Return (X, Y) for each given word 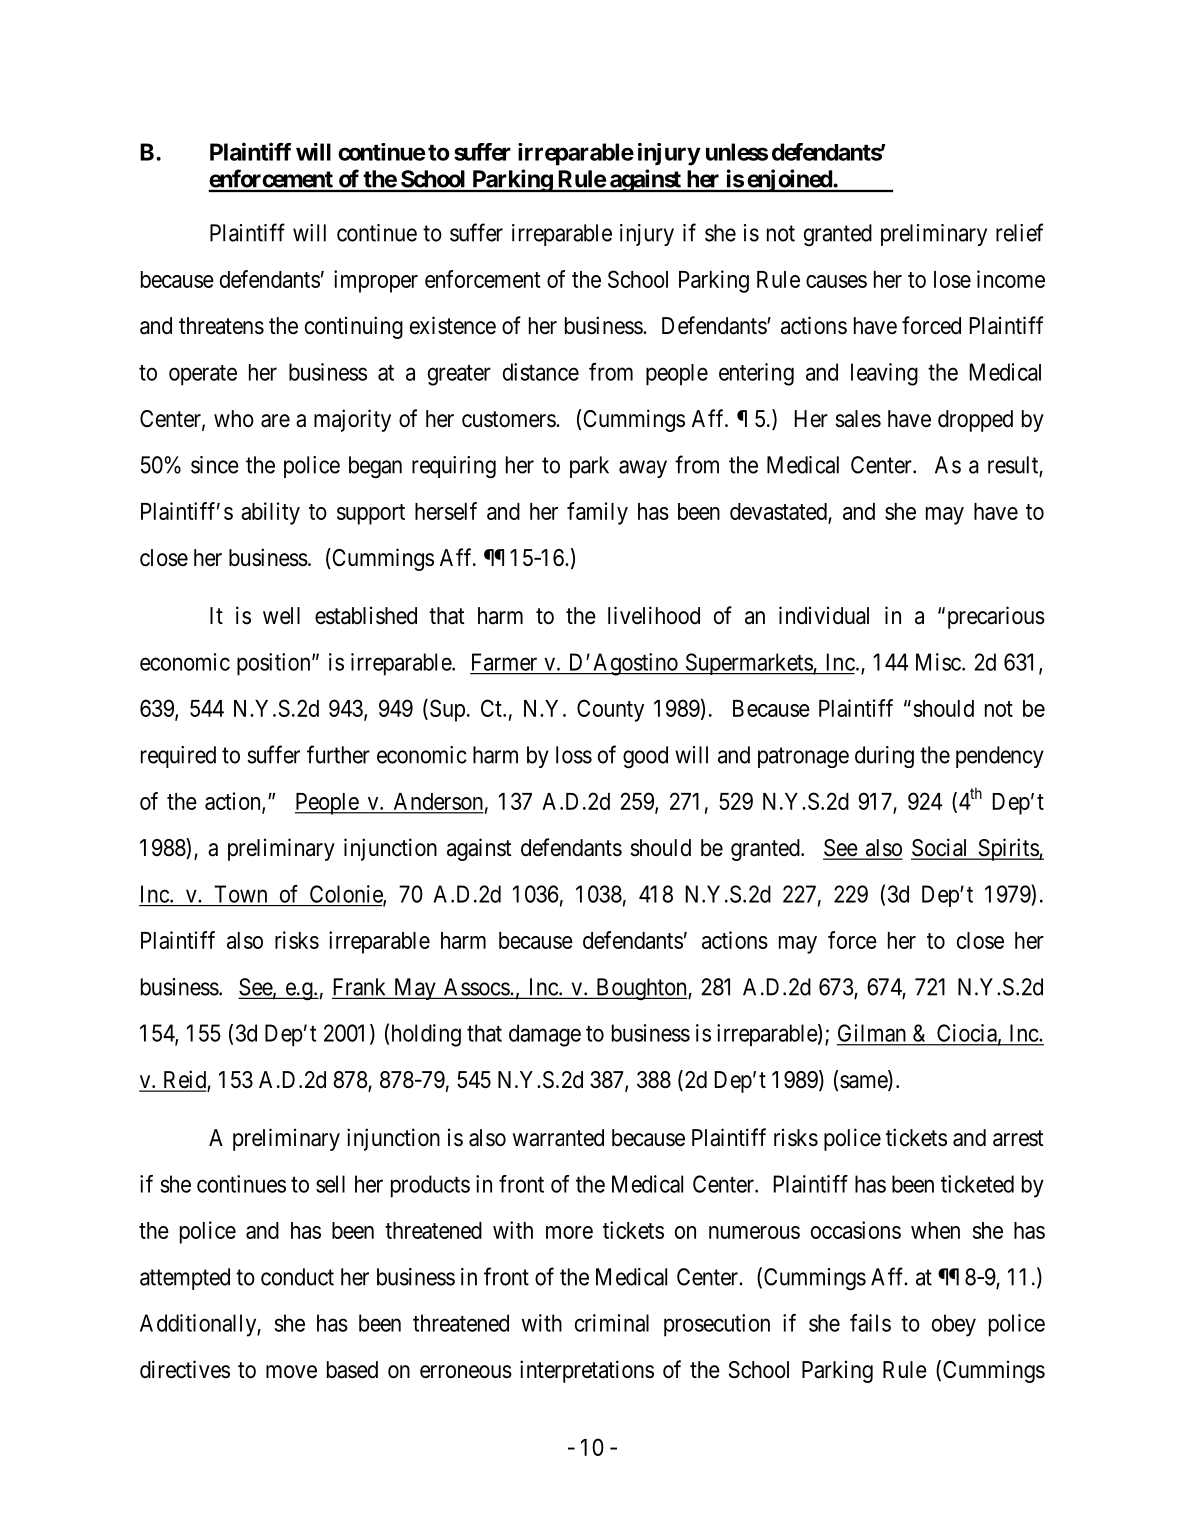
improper (376, 281)
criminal (612, 1323)
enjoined (789, 180)
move (291, 1372)
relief (1019, 232)
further (338, 754)
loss (574, 755)
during (884, 757)
